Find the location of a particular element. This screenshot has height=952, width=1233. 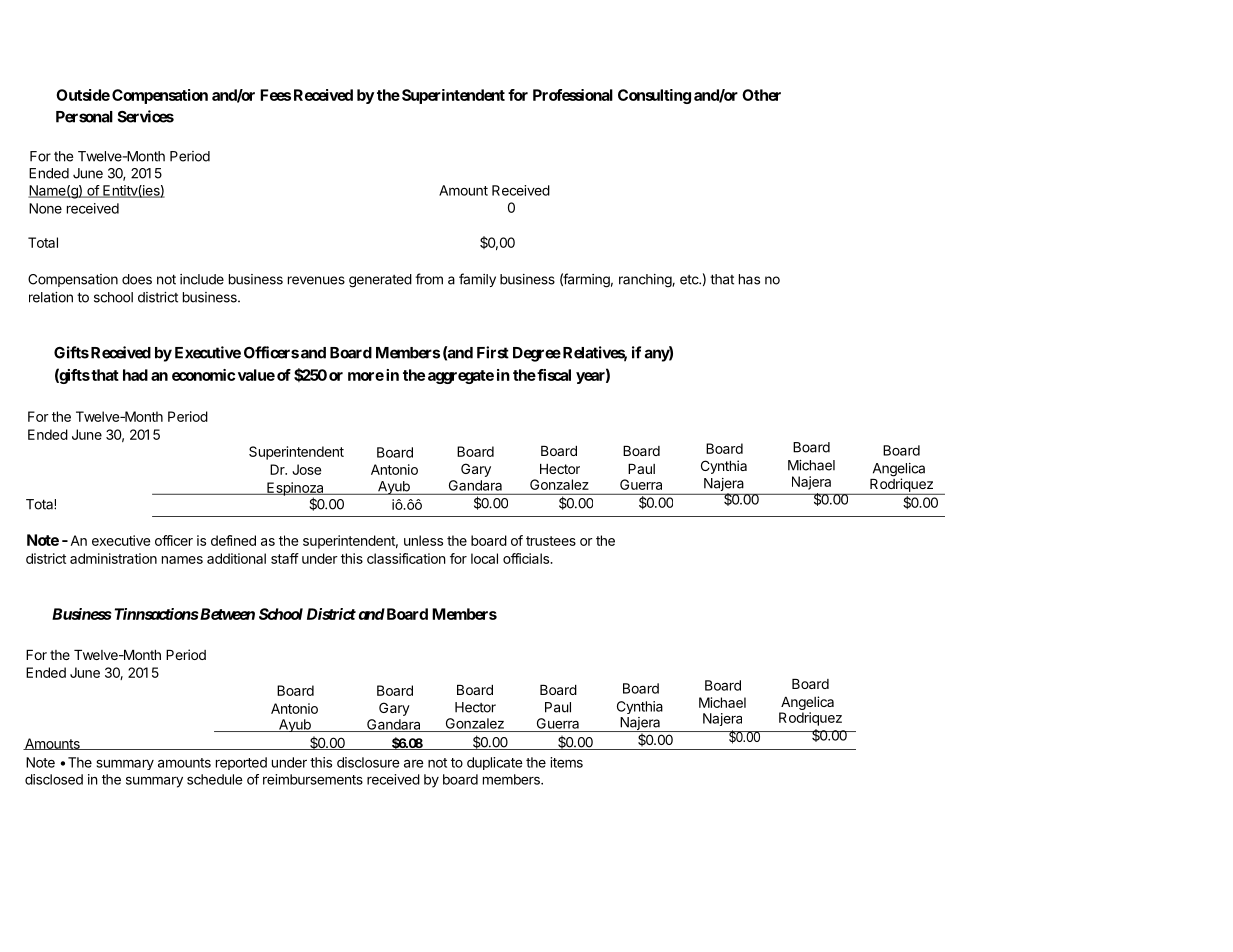

Personal is located at coordinates (84, 117).
